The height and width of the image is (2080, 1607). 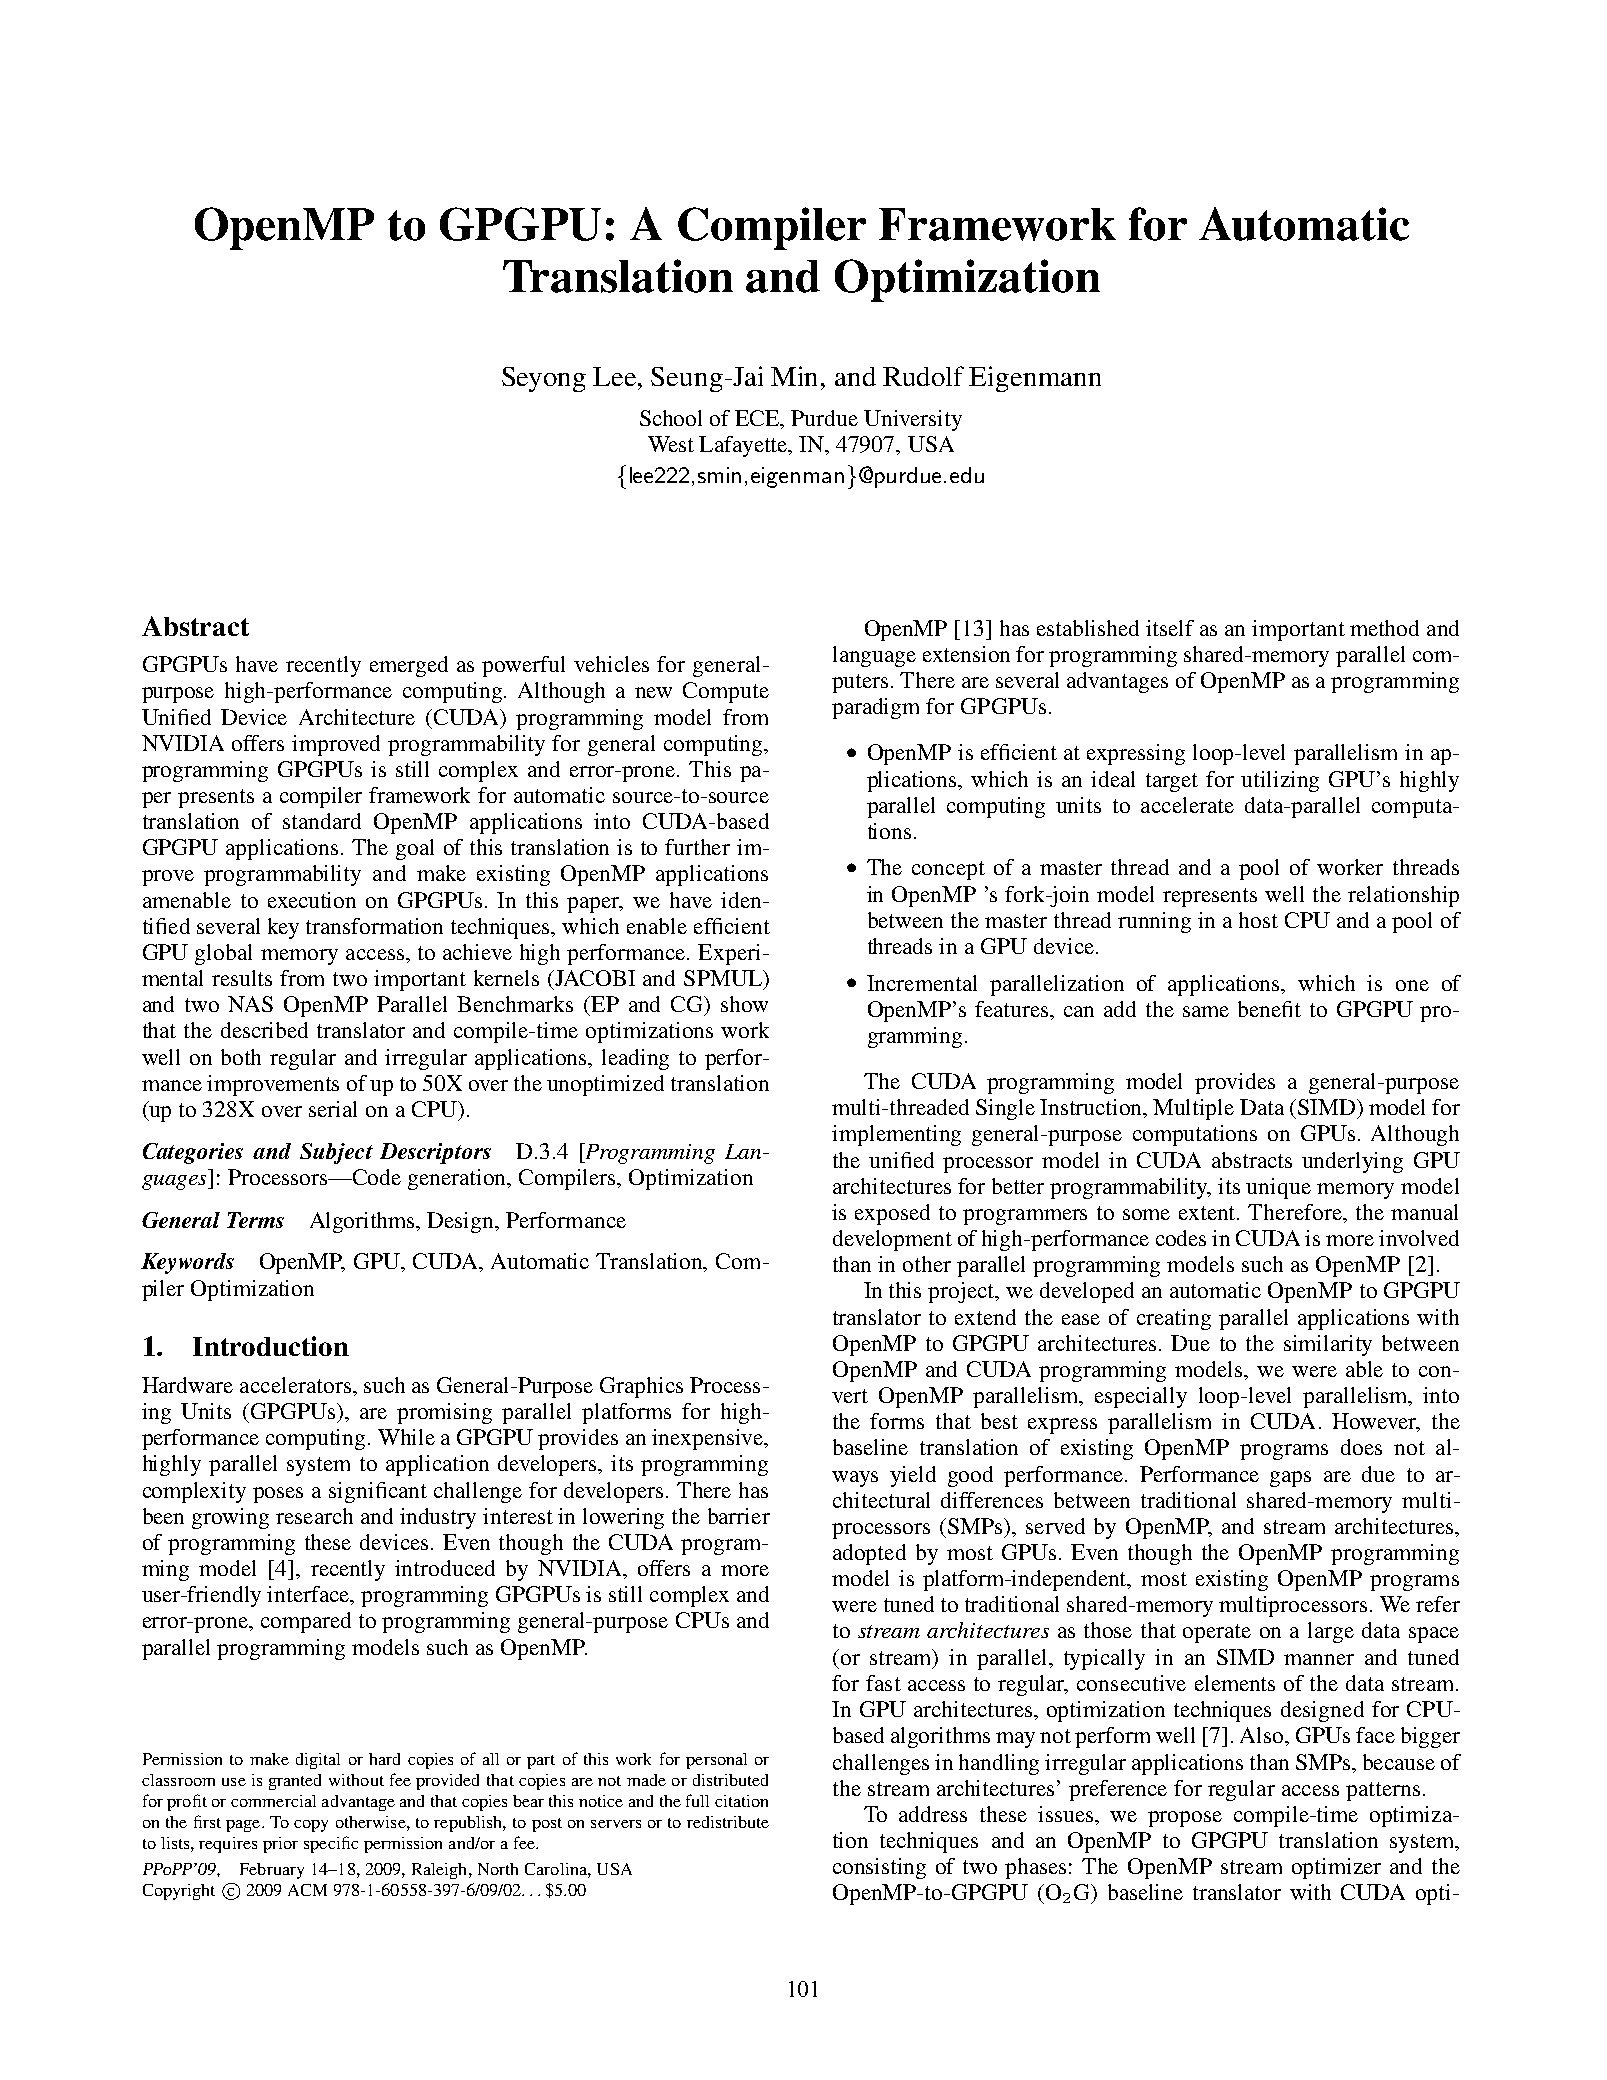 I want to click on specific, so click(x=331, y=1844).
